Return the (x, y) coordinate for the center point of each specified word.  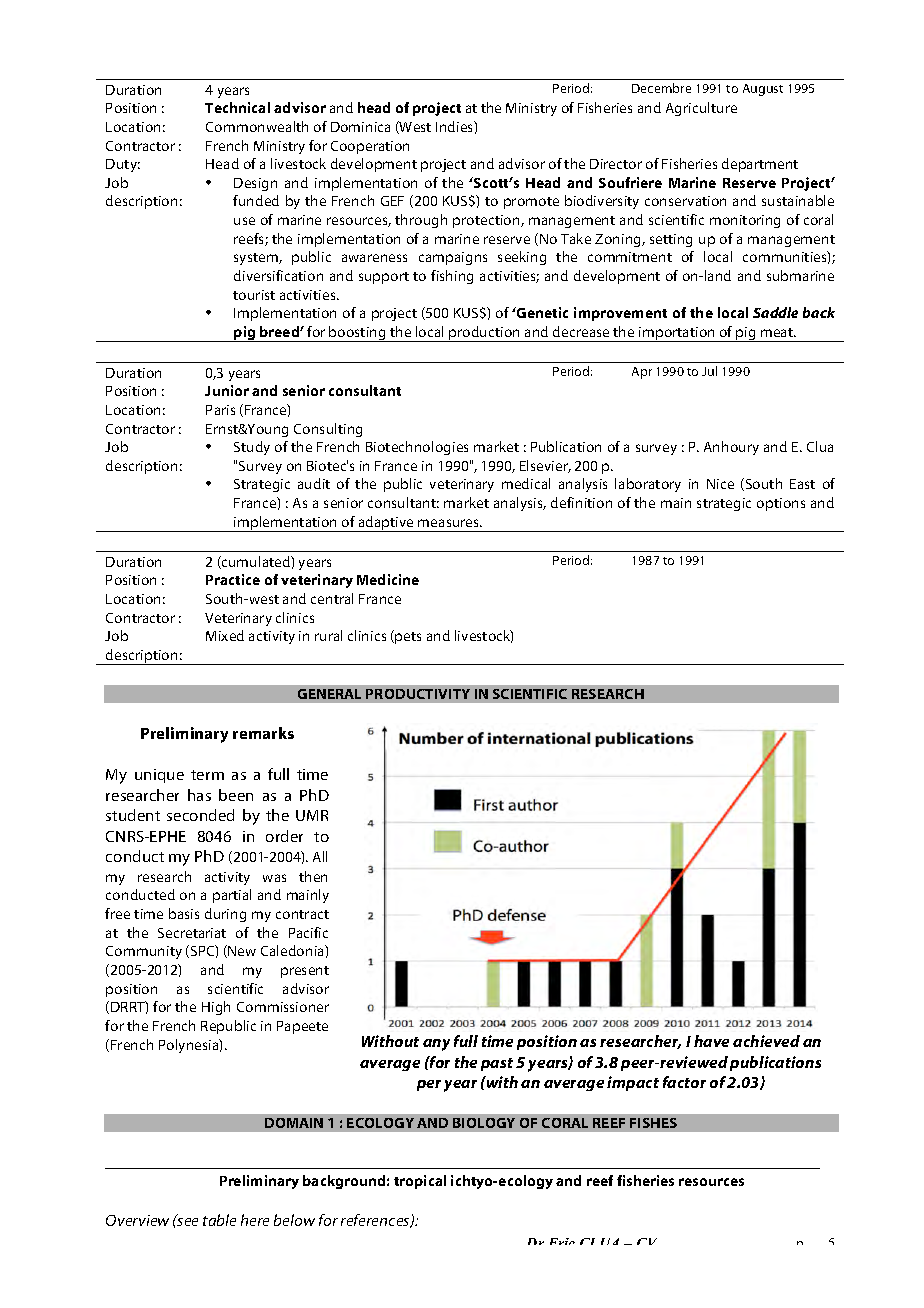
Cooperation (370, 147)
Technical (237, 107)
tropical (420, 1182)
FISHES (653, 1123)
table (219, 1220)
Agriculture (701, 109)
